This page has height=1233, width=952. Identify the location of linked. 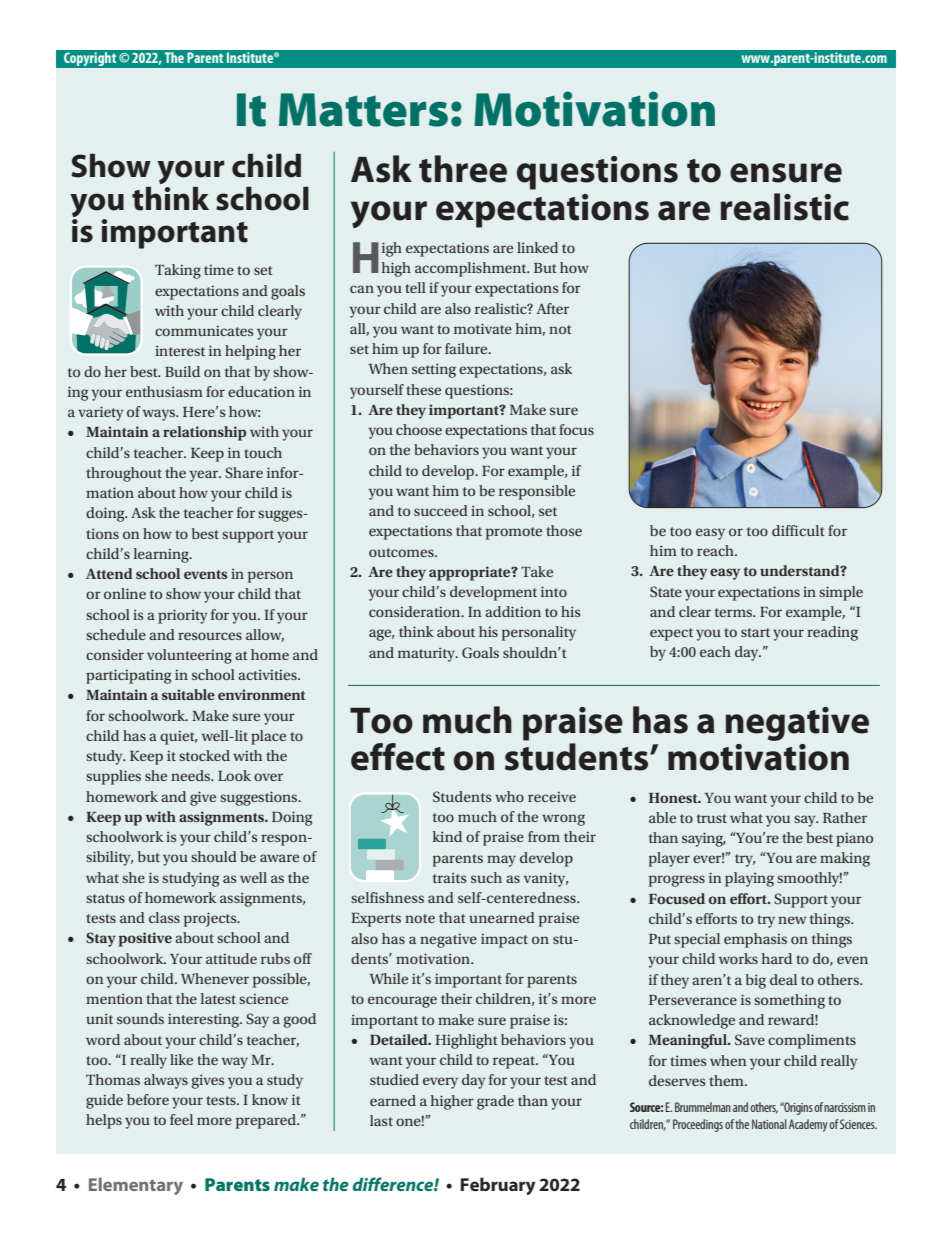
(537, 247).
